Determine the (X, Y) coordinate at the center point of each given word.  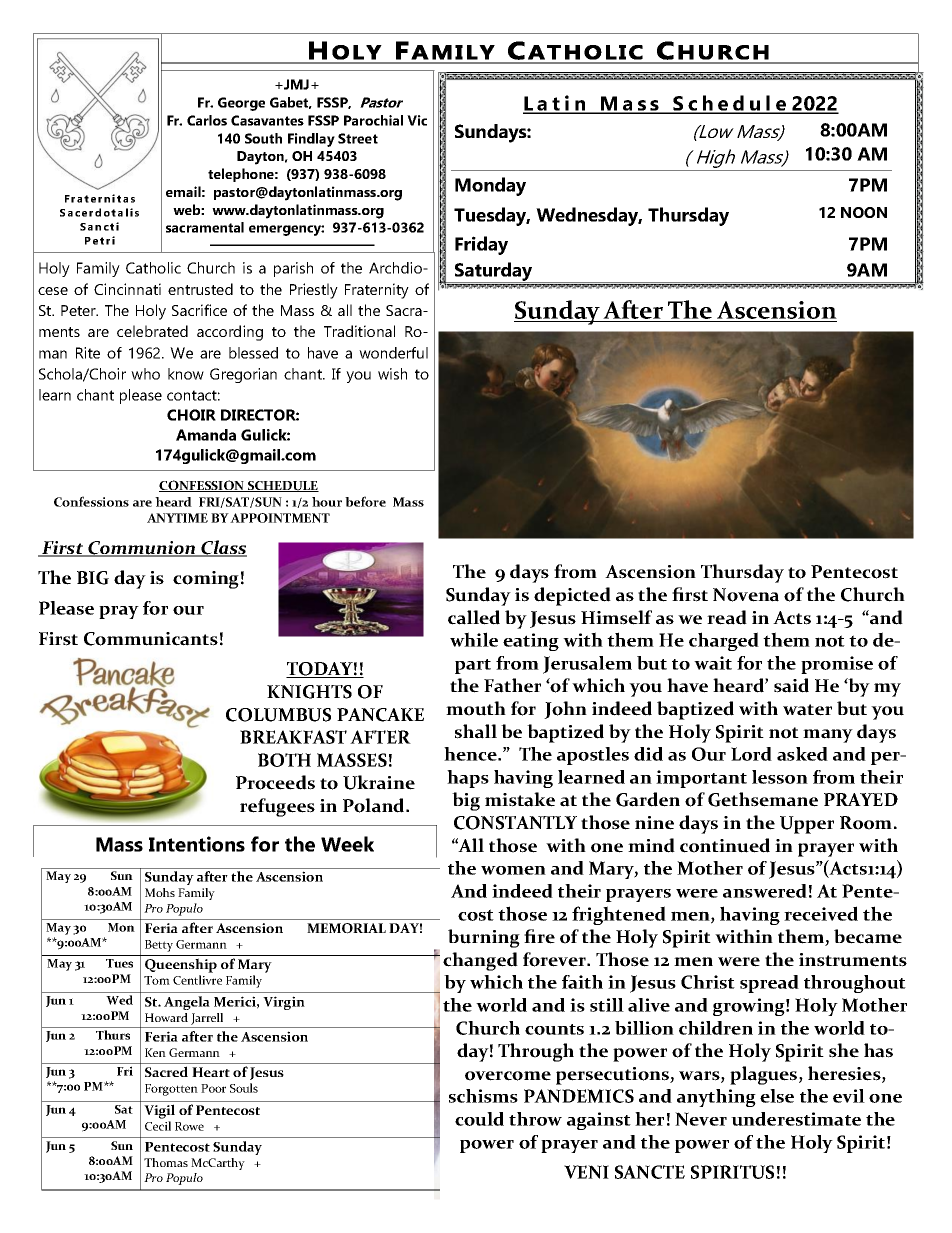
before (365, 501)
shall (476, 731)
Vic (417, 120)
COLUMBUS (278, 715)
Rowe (189, 1126)
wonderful (393, 353)
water (807, 710)
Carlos (207, 120)
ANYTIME (177, 518)
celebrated (152, 331)
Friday (481, 245)
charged (724, 641)
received (821, 913)
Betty (159, 946)
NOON (864, 212)
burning (484, 938)
